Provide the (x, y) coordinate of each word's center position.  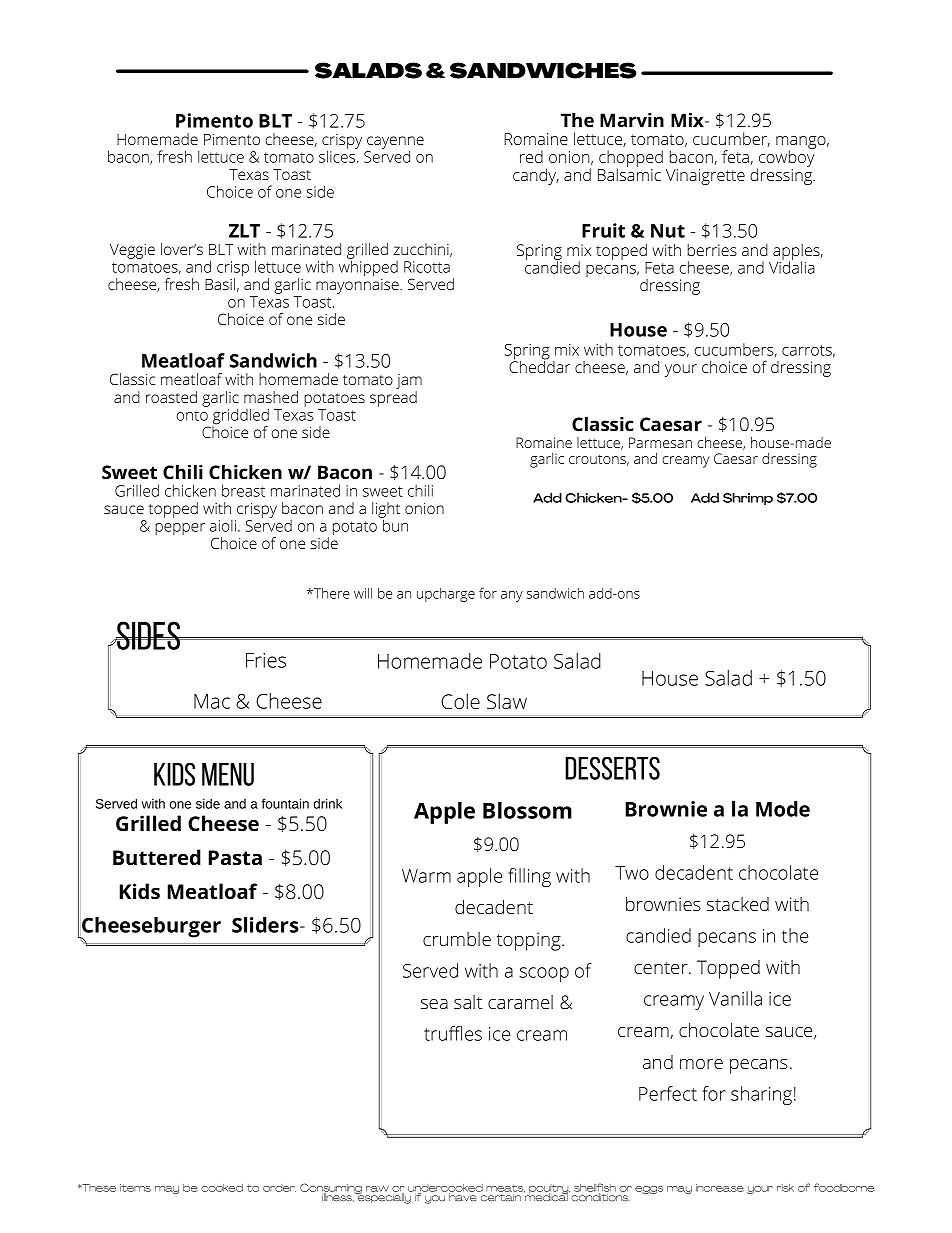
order (279, 1188)
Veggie (132, 251)
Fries (266, 660)
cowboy (786, 159)
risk (785, 1188)
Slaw (507, 701)
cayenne (395, 143)
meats (505, 1188)
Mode (783, 809)
